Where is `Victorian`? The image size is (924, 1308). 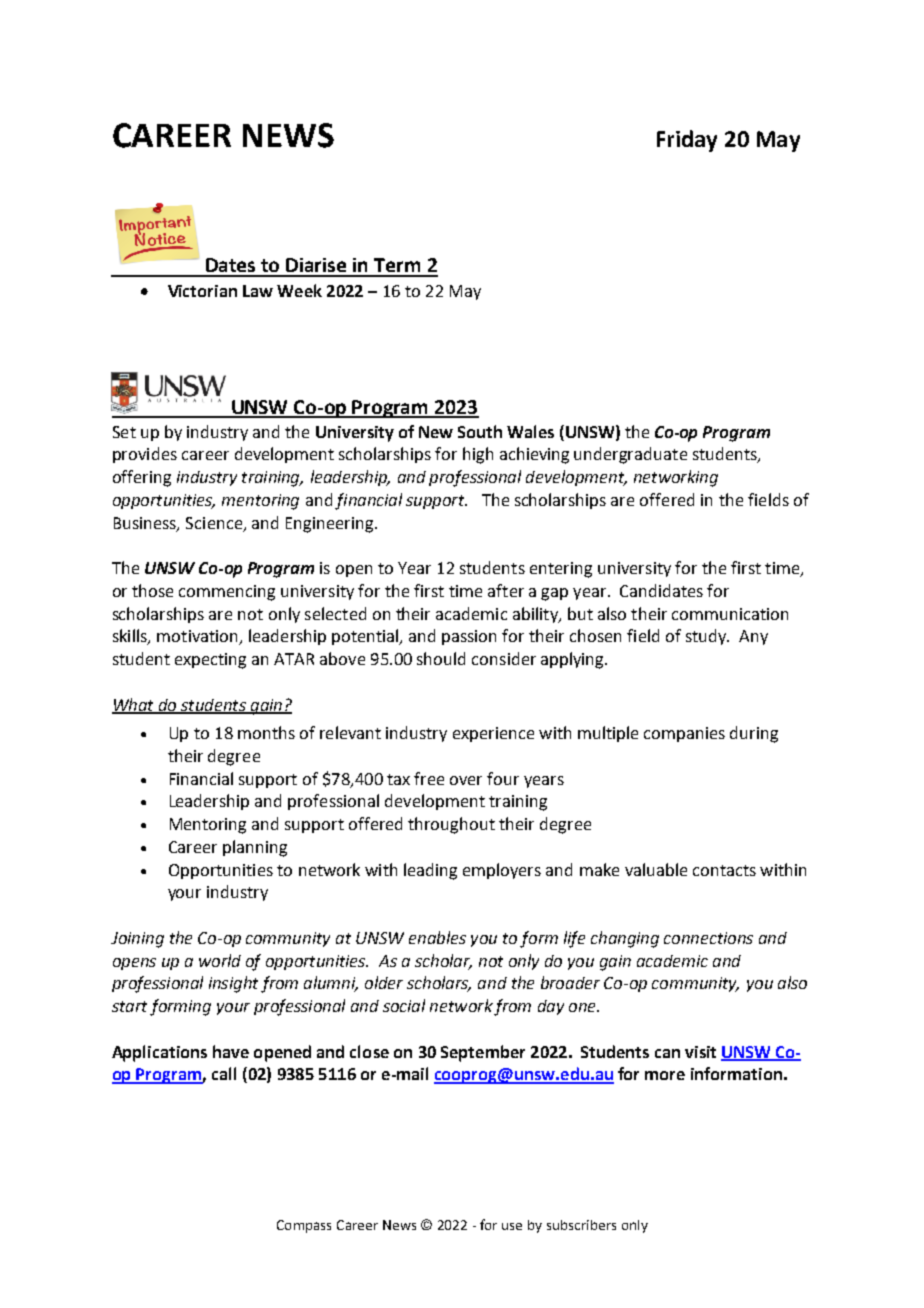 Victorian is located at coordinates (202, 291).
